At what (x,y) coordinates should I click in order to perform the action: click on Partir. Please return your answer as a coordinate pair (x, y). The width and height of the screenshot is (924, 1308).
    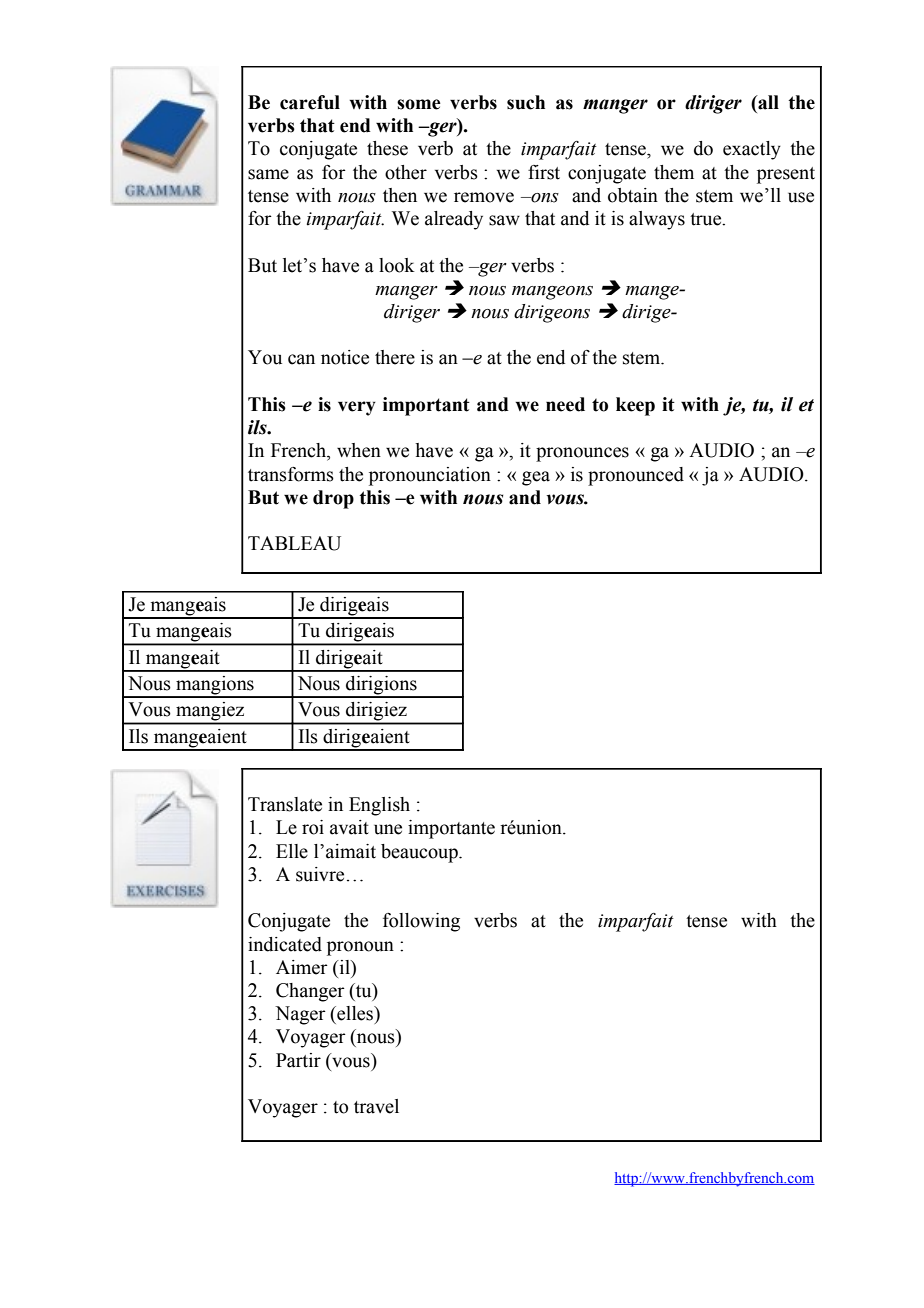
    Looking at the image, I should click on (298, 1060).
